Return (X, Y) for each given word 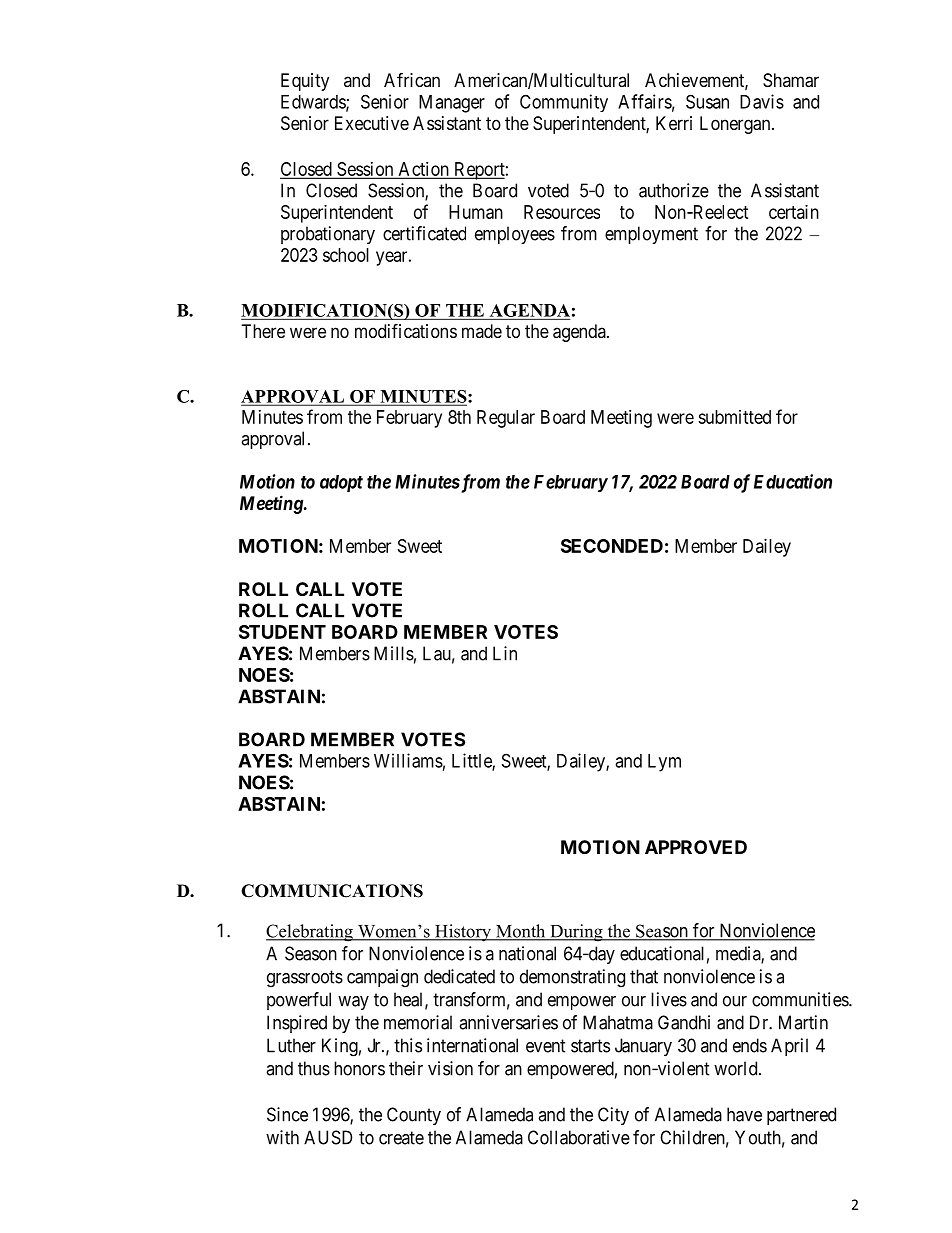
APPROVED (696, 847)
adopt (341, 483)
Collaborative (579, 1137)
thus (314, 1068)
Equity (305, 82)
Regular (506, 419)
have (744, 1114)
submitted (734, 417)
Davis (762, 101)
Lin (505, 653)
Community (564, 103)
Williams (408, 760)
